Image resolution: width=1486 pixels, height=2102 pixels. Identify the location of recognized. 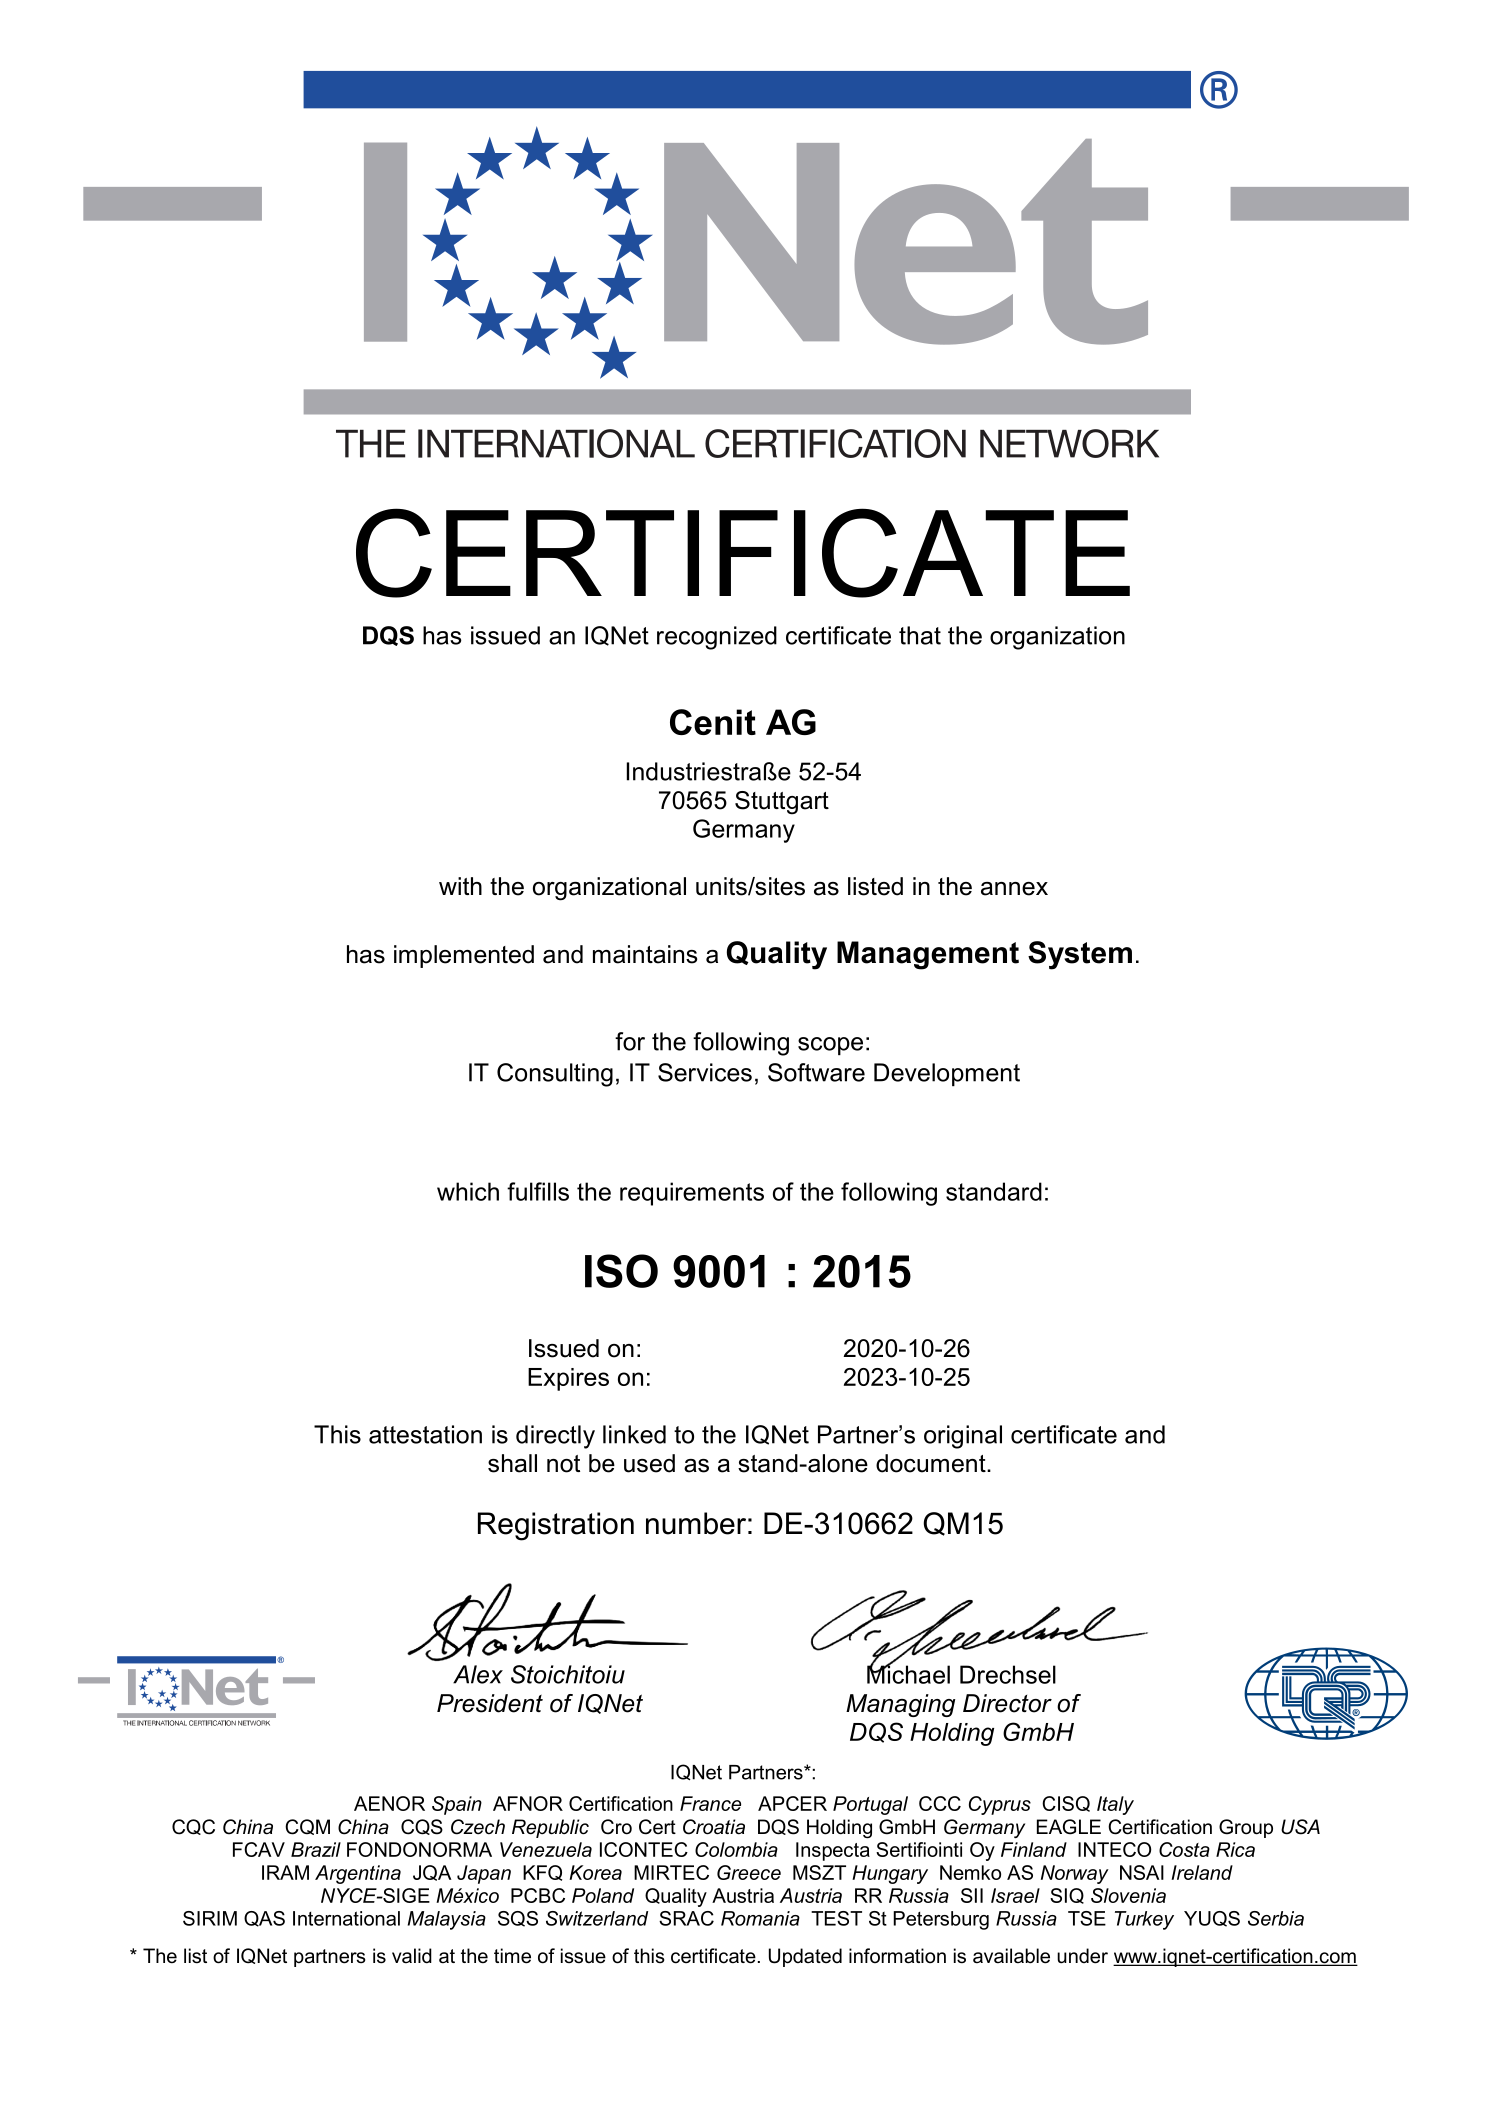
(717, 638).
